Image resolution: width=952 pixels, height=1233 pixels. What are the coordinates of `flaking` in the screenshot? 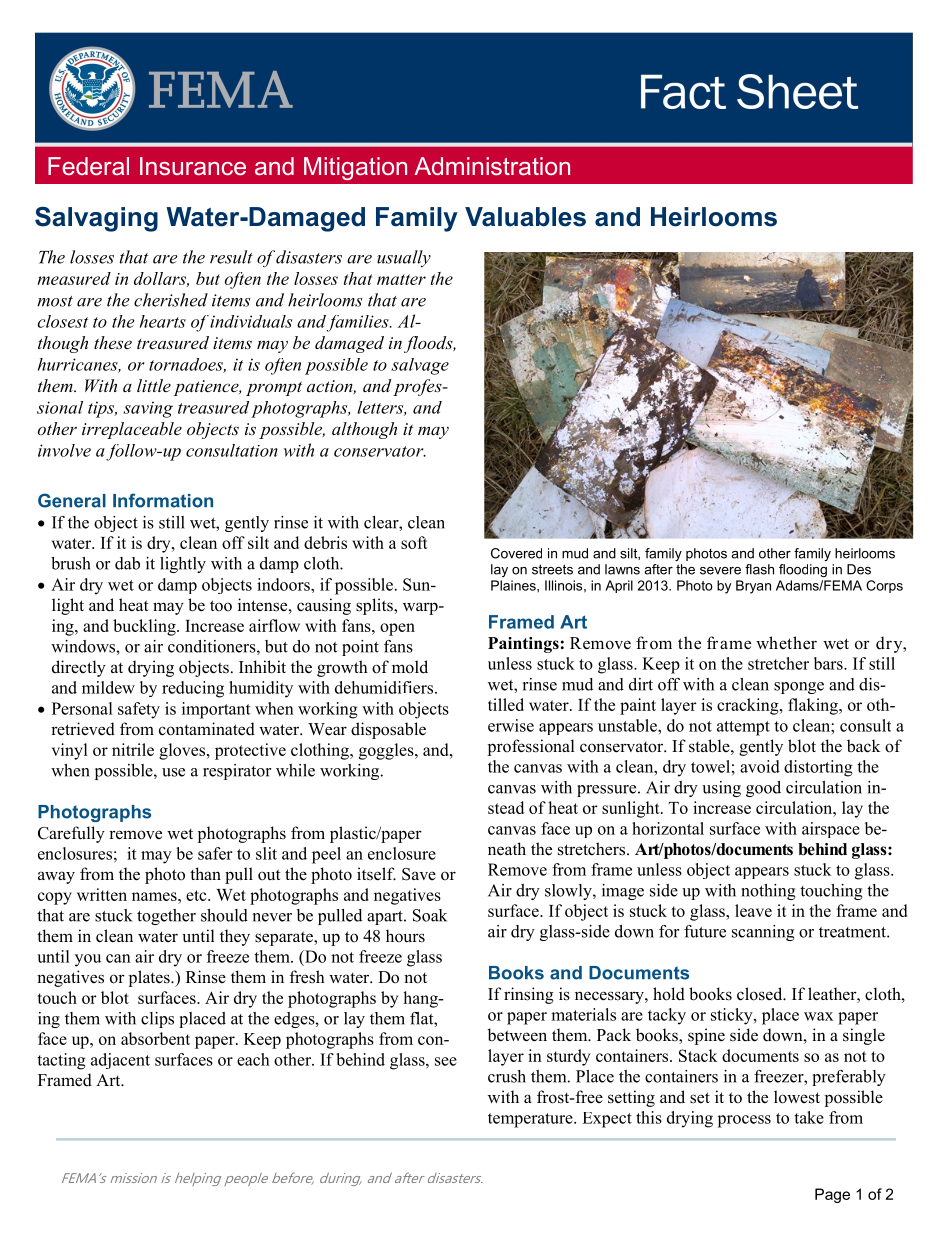 It's located at (814, 706).
